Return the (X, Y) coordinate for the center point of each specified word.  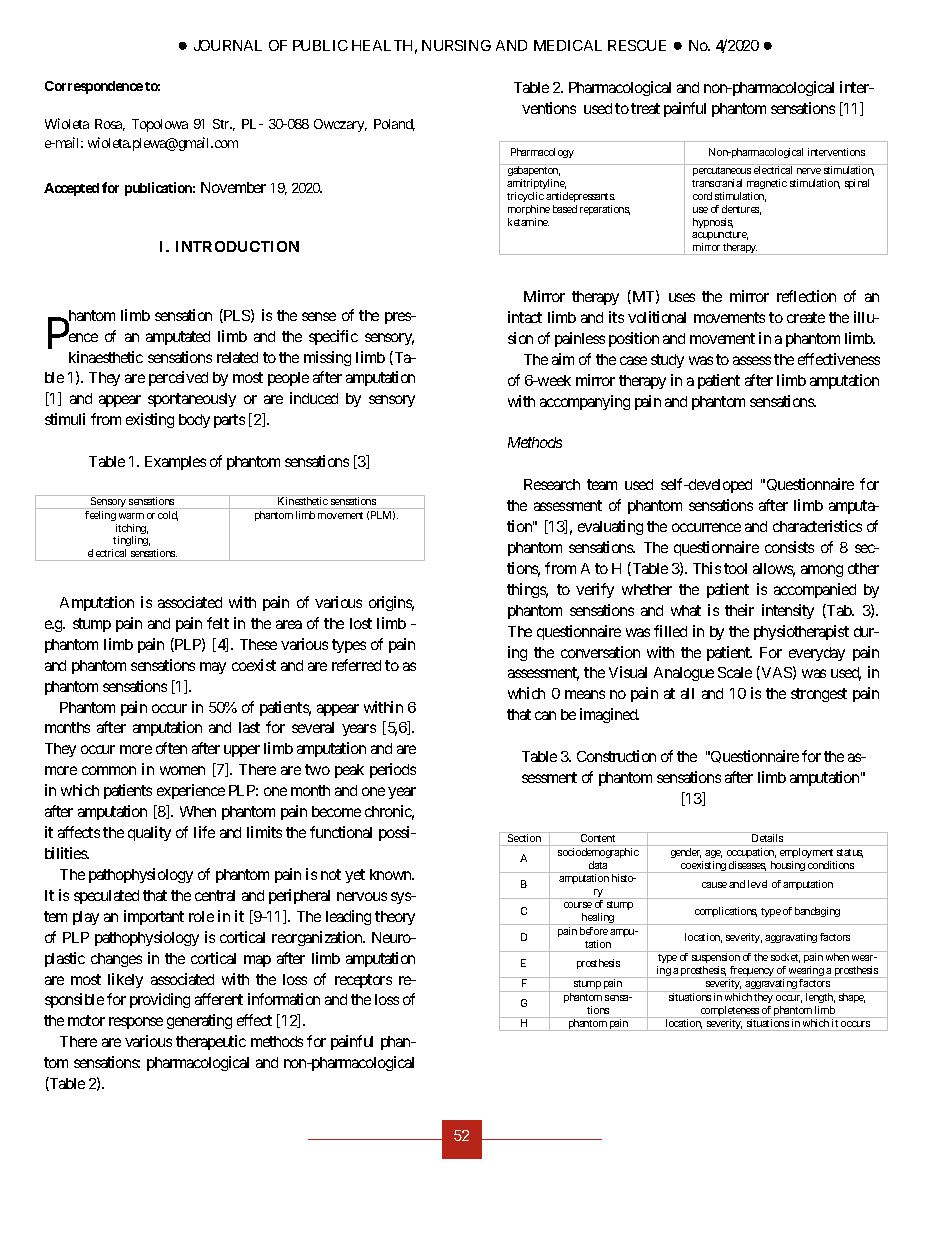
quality (149, 833)
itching (132, 530)
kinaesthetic (106, 357)
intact (525, 317)
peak (349, 771)
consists (789, 547)
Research (552, 484)
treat (645, 108)
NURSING (456, 45)
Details (767, 838)
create (806, 317)
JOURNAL (228, 45)
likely (125, 980)
